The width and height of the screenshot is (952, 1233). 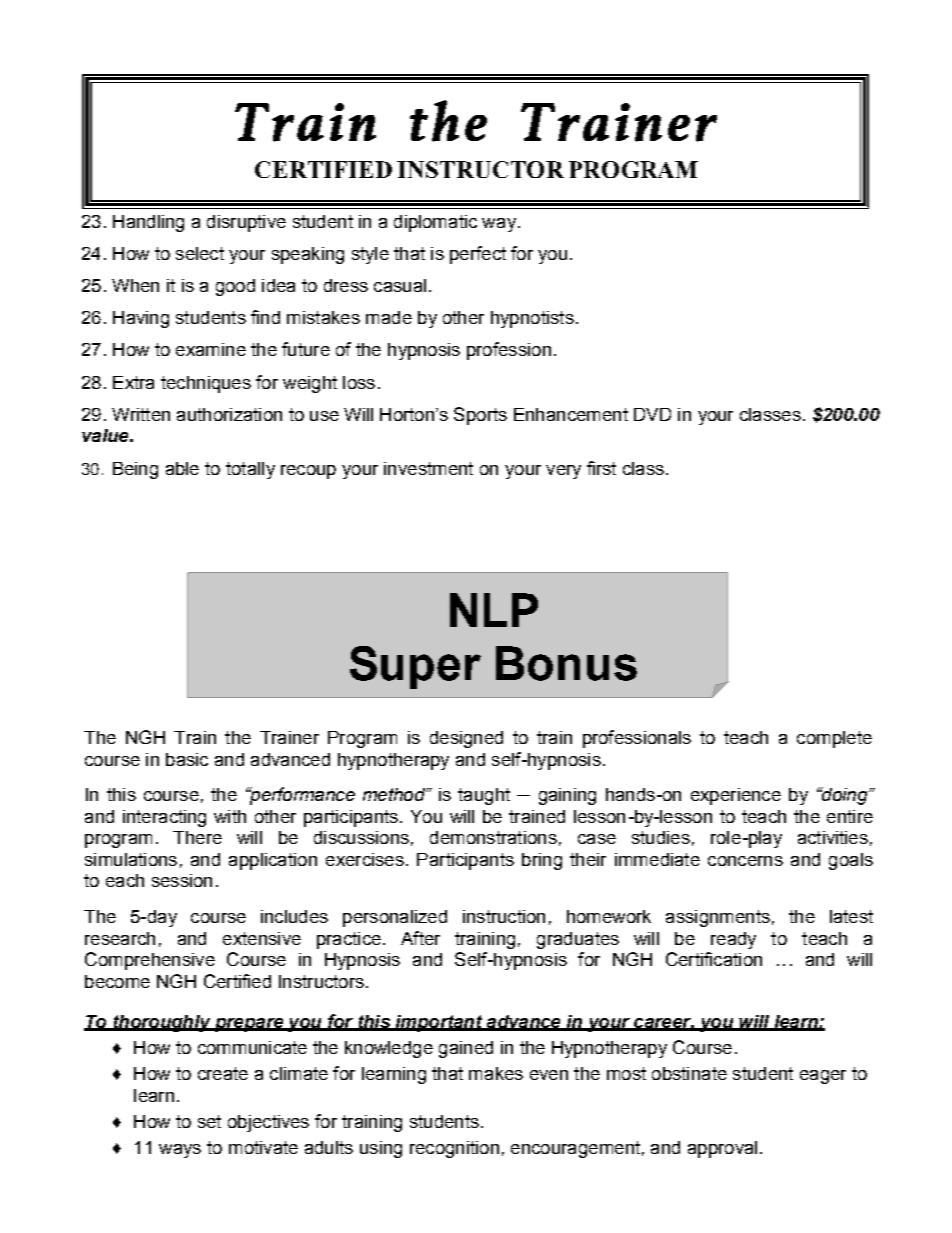 What do you see at coordinates (182, 468) in the screenshot?
I see `able` at bounding box center [182, 468].
